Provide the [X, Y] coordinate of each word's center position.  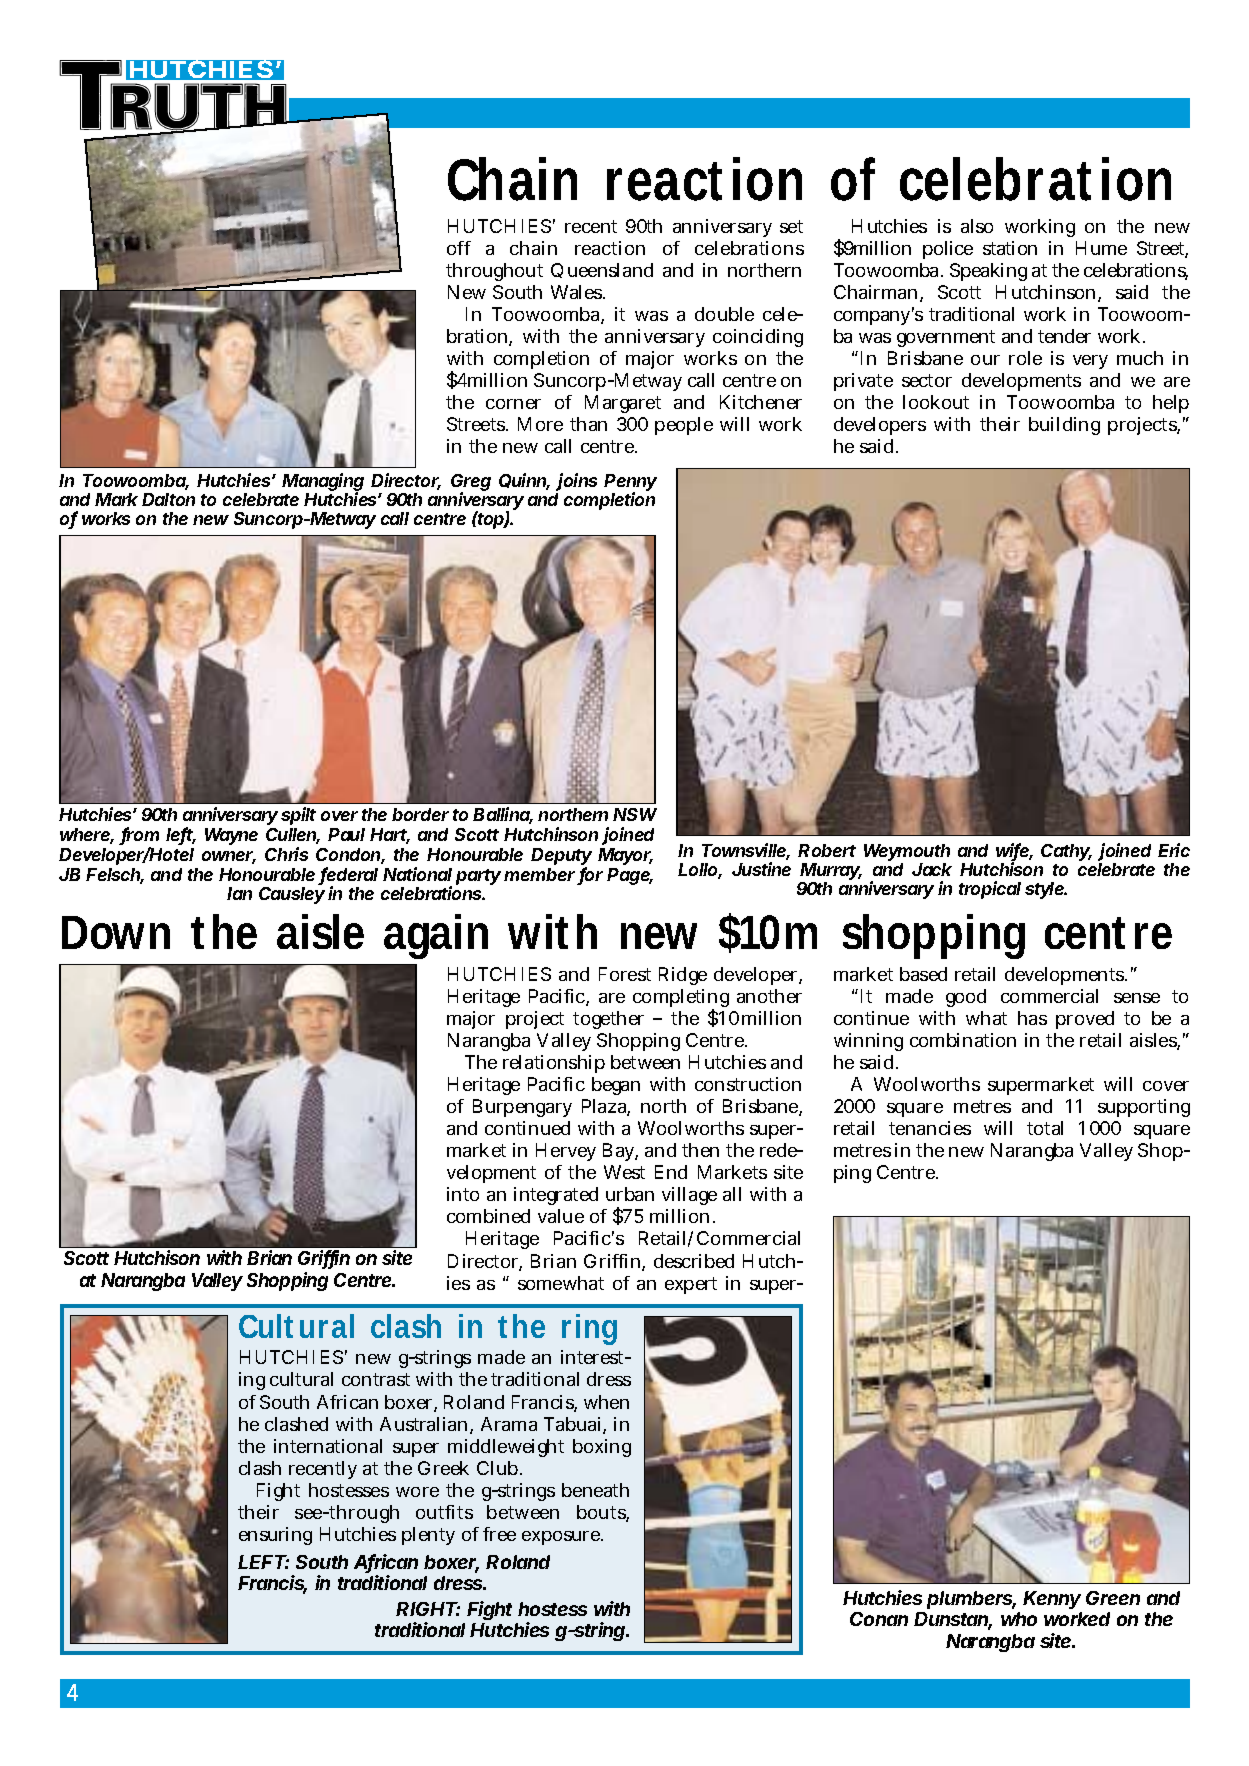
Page [629, 876]
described [694, 1261]
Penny [630, 484]
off [459, 248]
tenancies [930, 1128]
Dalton [168, 499]
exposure [562, 1538]
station [1010, 248]
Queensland [602, 270]
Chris [286, 854]
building [1064, 426]
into [463, 1194]
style [1045, 890]
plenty [428, 1536]
